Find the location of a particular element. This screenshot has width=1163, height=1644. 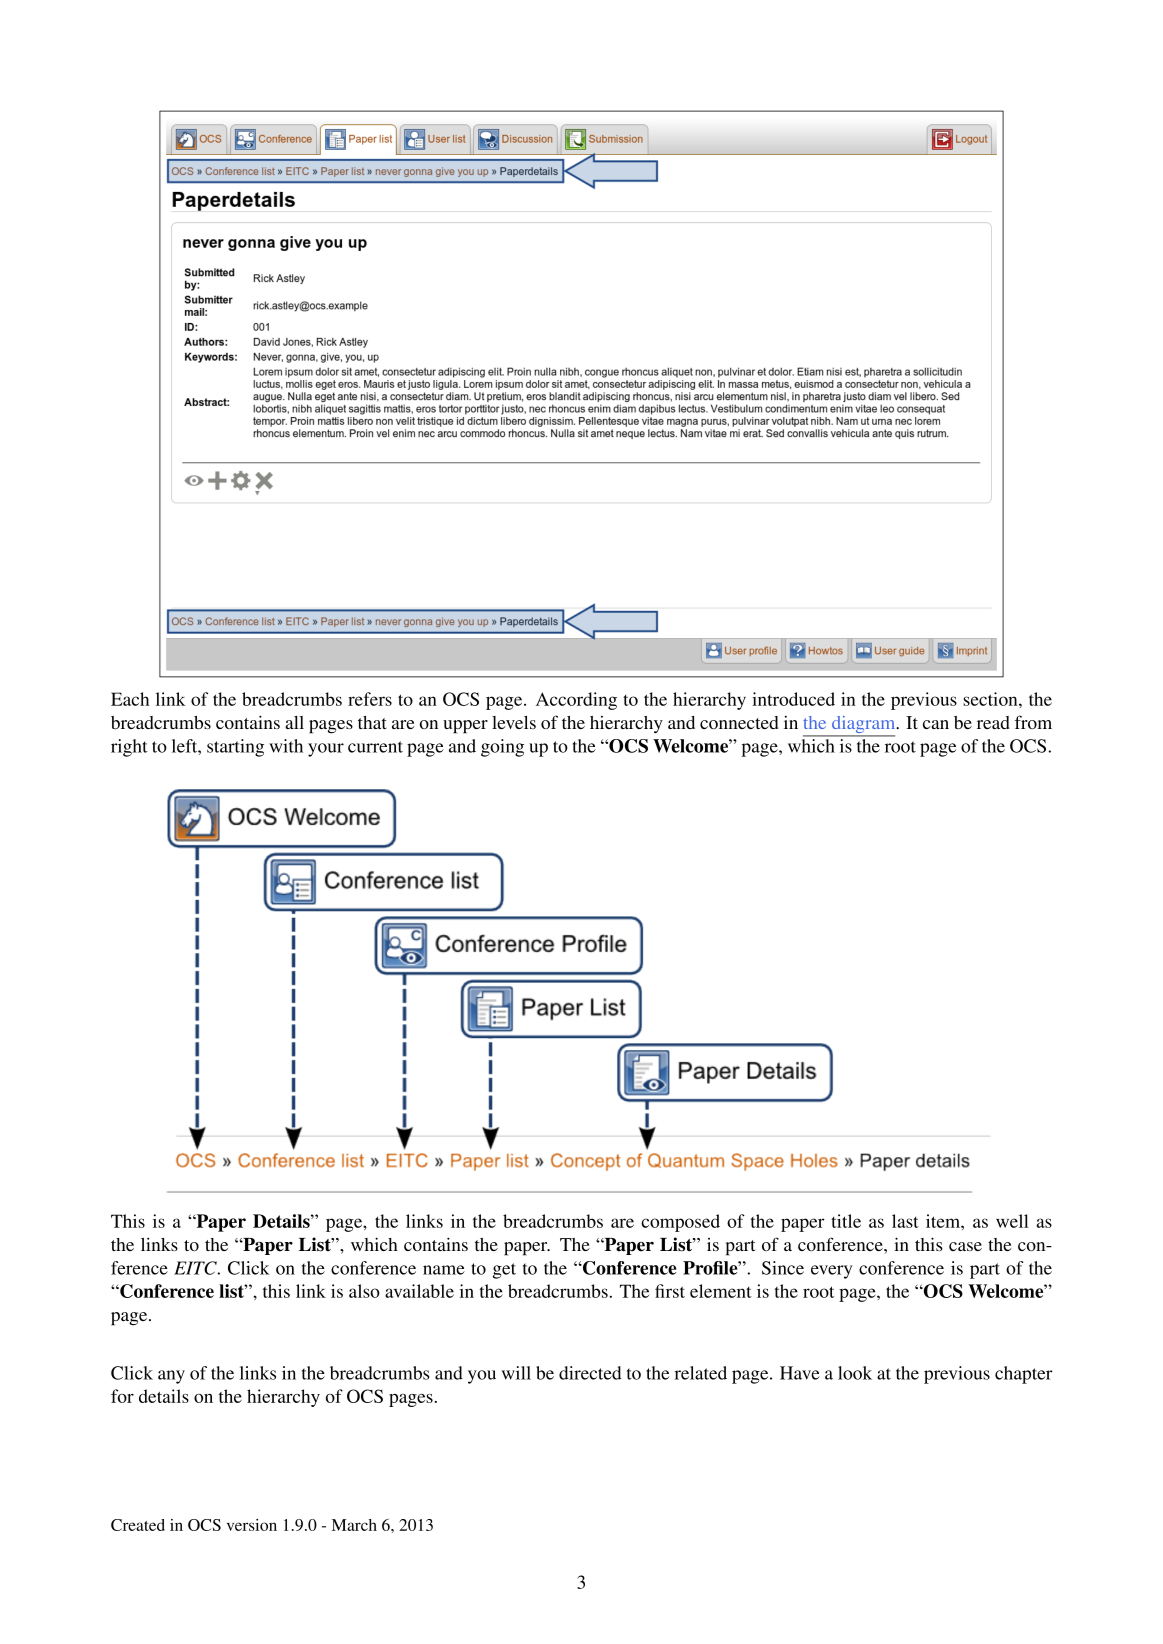

version is located at coordinates (252, 1525).
